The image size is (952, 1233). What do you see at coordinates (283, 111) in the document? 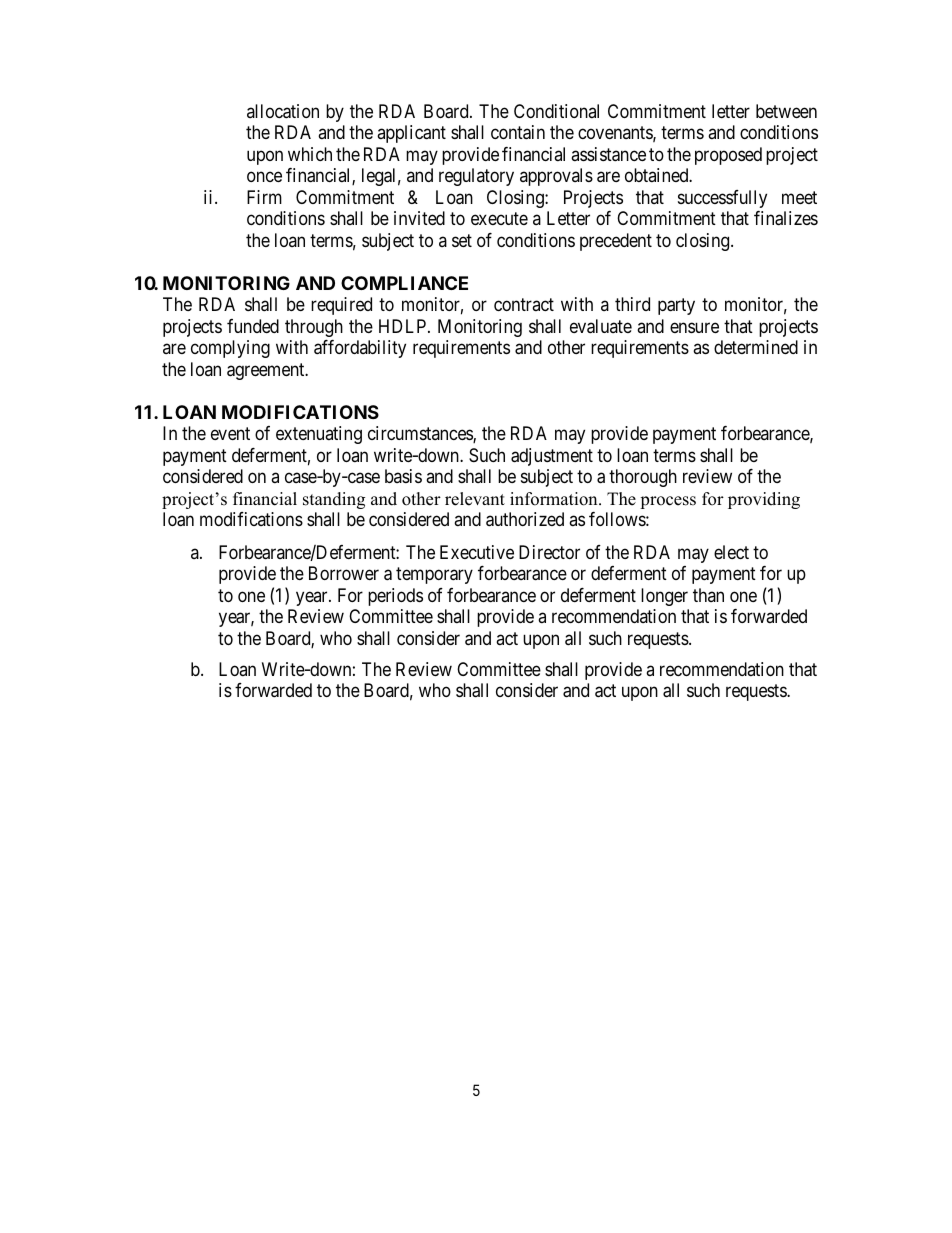
I see `allocation` at bounding box center [283, 111].
